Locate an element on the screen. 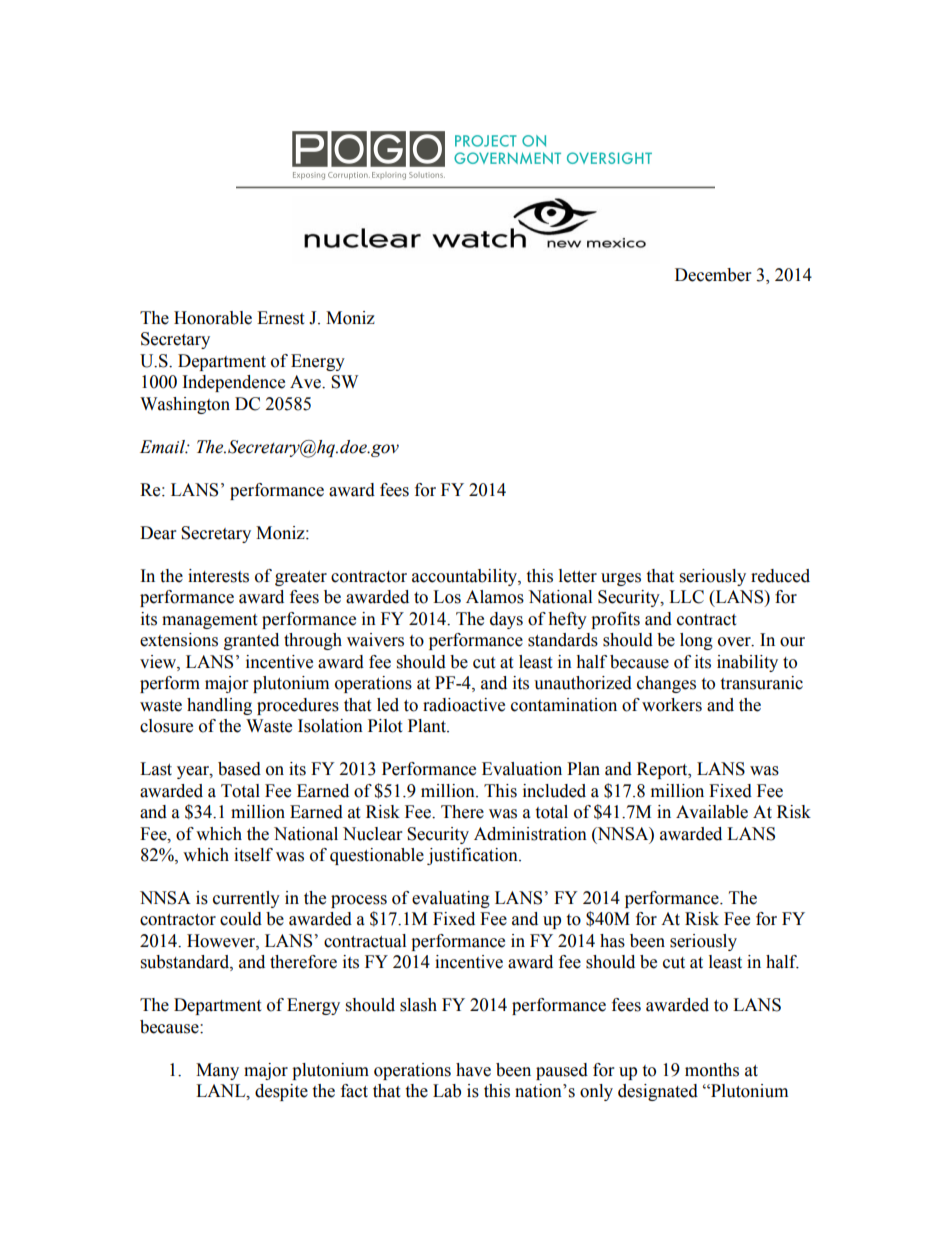 Image resolution: width=952 pixels, height=1233 pixels. Ernest is located at coordinates (280, 318).
